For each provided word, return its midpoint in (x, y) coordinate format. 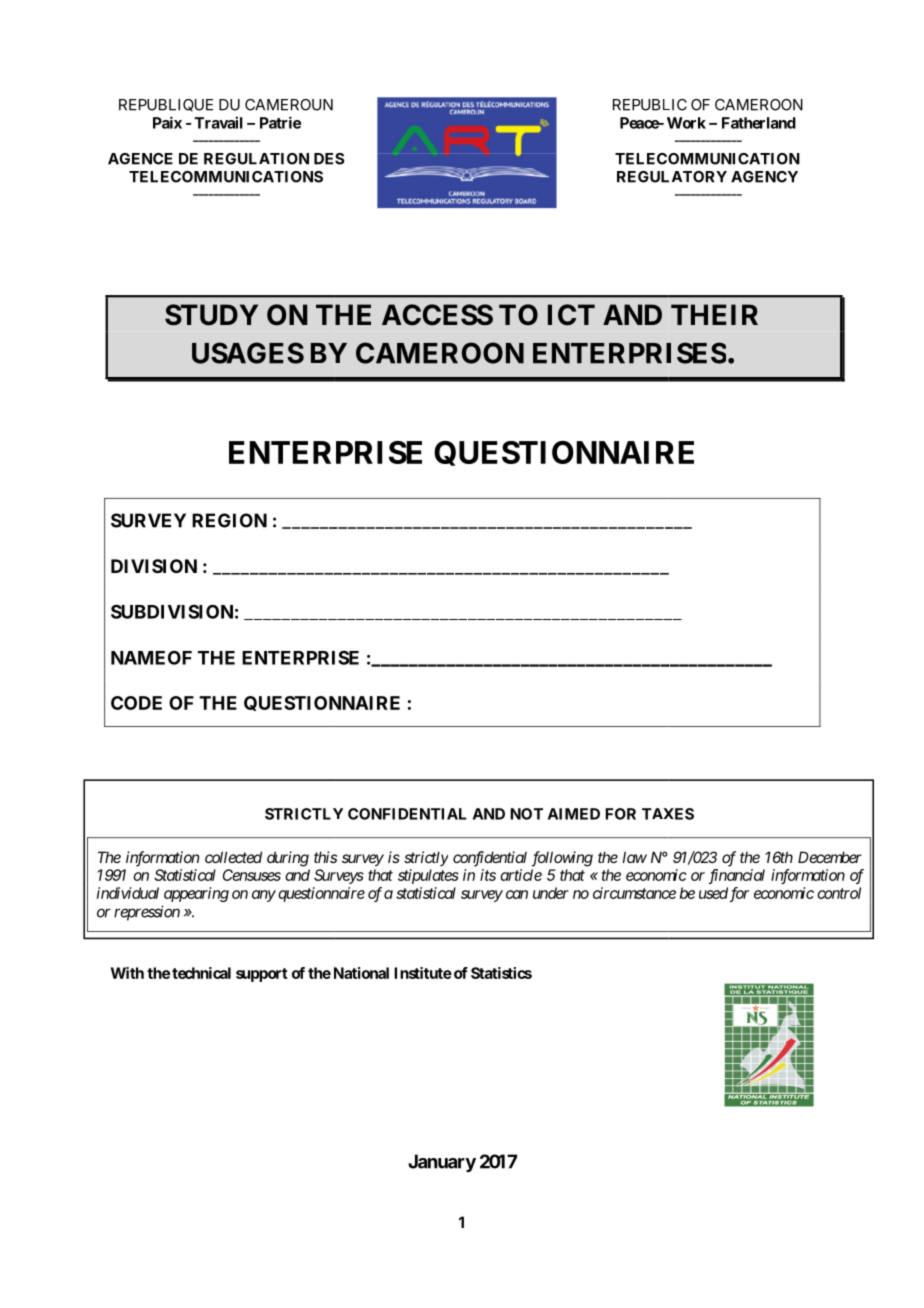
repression (147, 913)
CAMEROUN (289, 105)
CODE (136, 703)
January (442, 1163)
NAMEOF (151, 658)
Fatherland (759, 123)
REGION (229, 520)
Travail (219, 122)
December (830, 857)
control (839, 893)
